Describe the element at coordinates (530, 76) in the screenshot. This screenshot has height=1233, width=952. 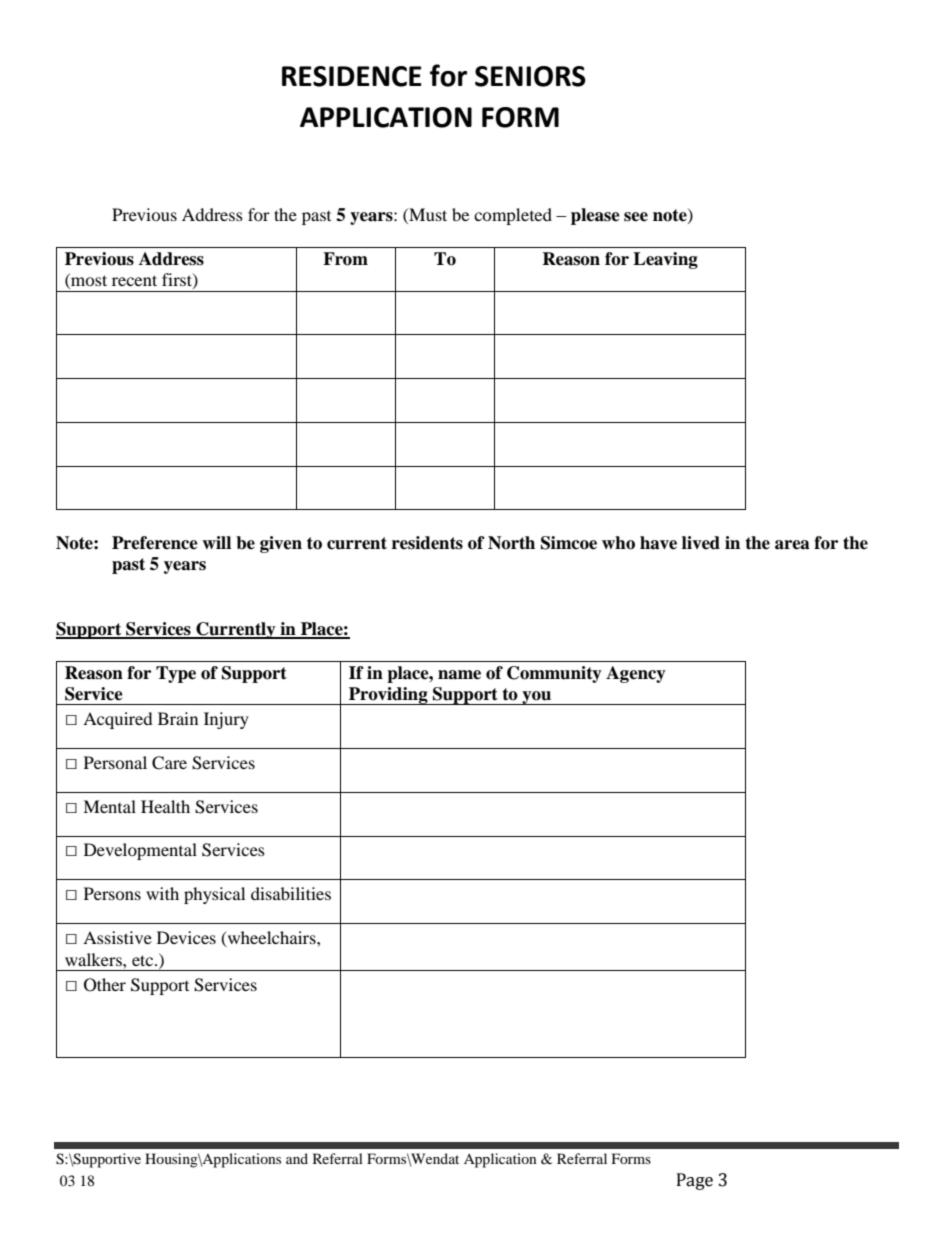
I see `SENIORS` at that location.
